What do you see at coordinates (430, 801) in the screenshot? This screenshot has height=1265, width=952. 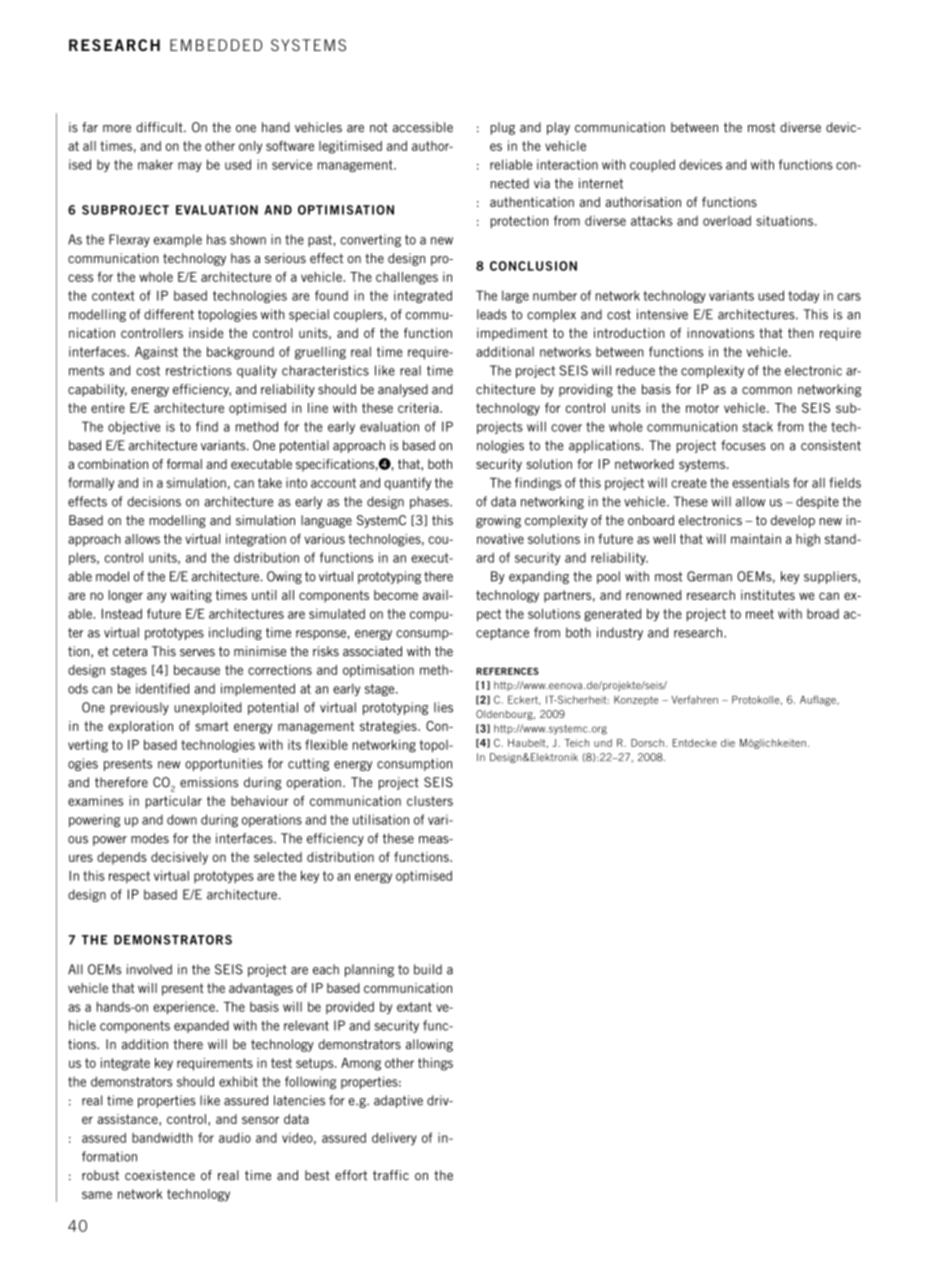 I see `clusters` at bounding box center [430, 801].
